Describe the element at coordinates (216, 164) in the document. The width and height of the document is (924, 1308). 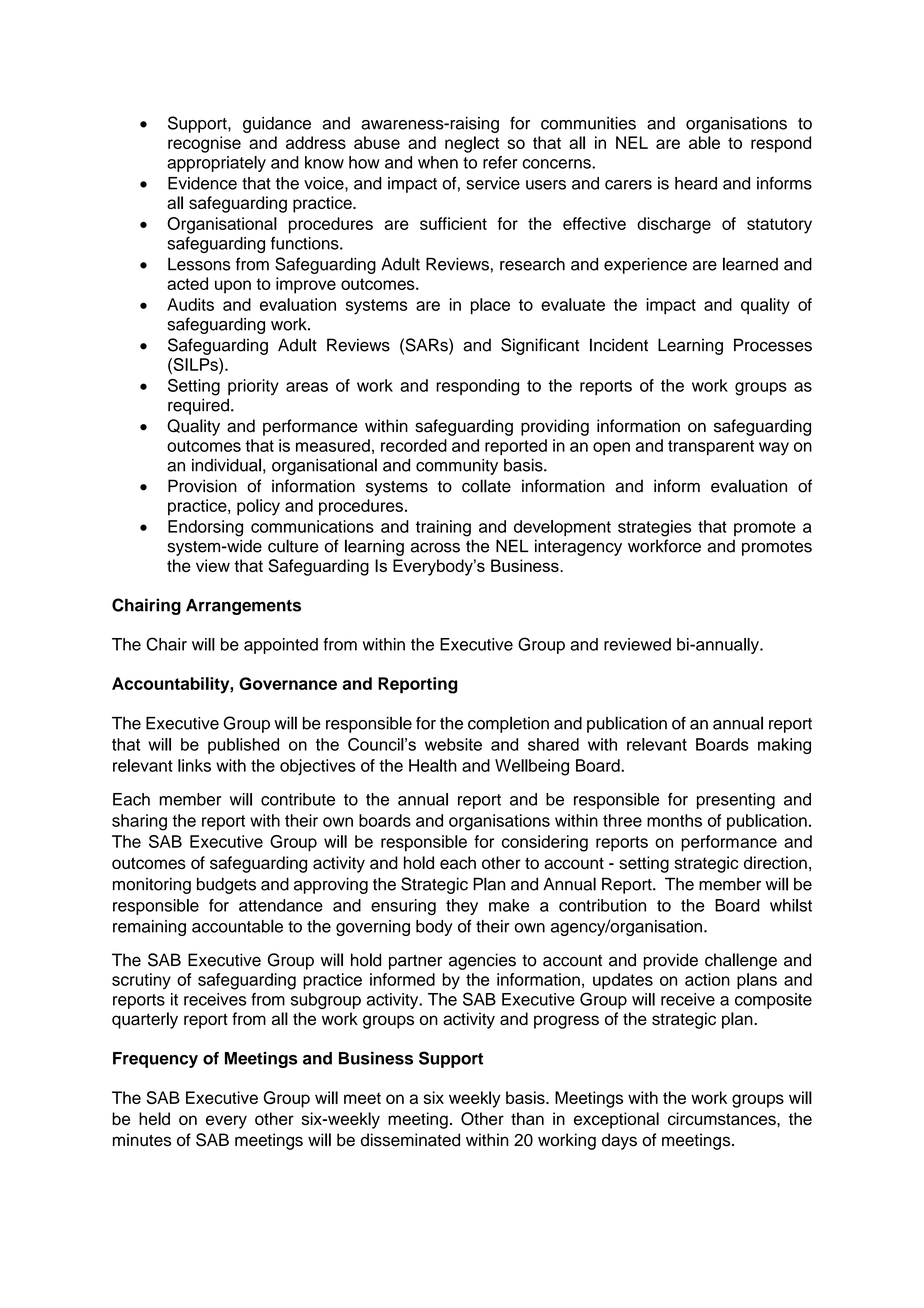
I see `appropriately` at that location.
